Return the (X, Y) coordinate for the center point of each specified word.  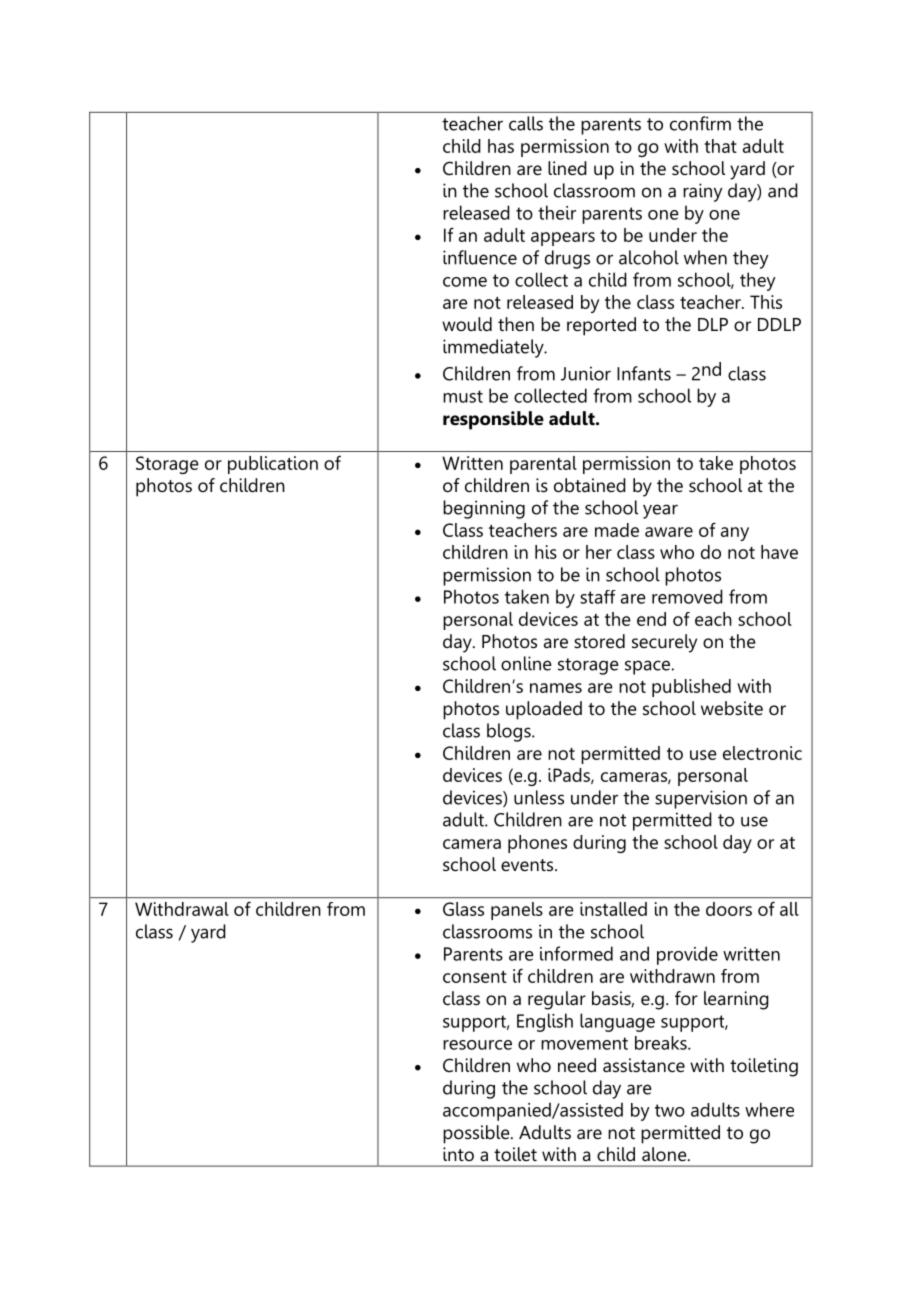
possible (477, 1134)
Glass (463, 909)
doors (729, 909)
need (577, 1065)
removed (687, 596)
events (528, 865)
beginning (484, 509)
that (720, 146)
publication (273, 465)
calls (526, 123)
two (670, 1110)
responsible (493, 420)
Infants (644, 373)
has (501, 146)
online (526, 663)
